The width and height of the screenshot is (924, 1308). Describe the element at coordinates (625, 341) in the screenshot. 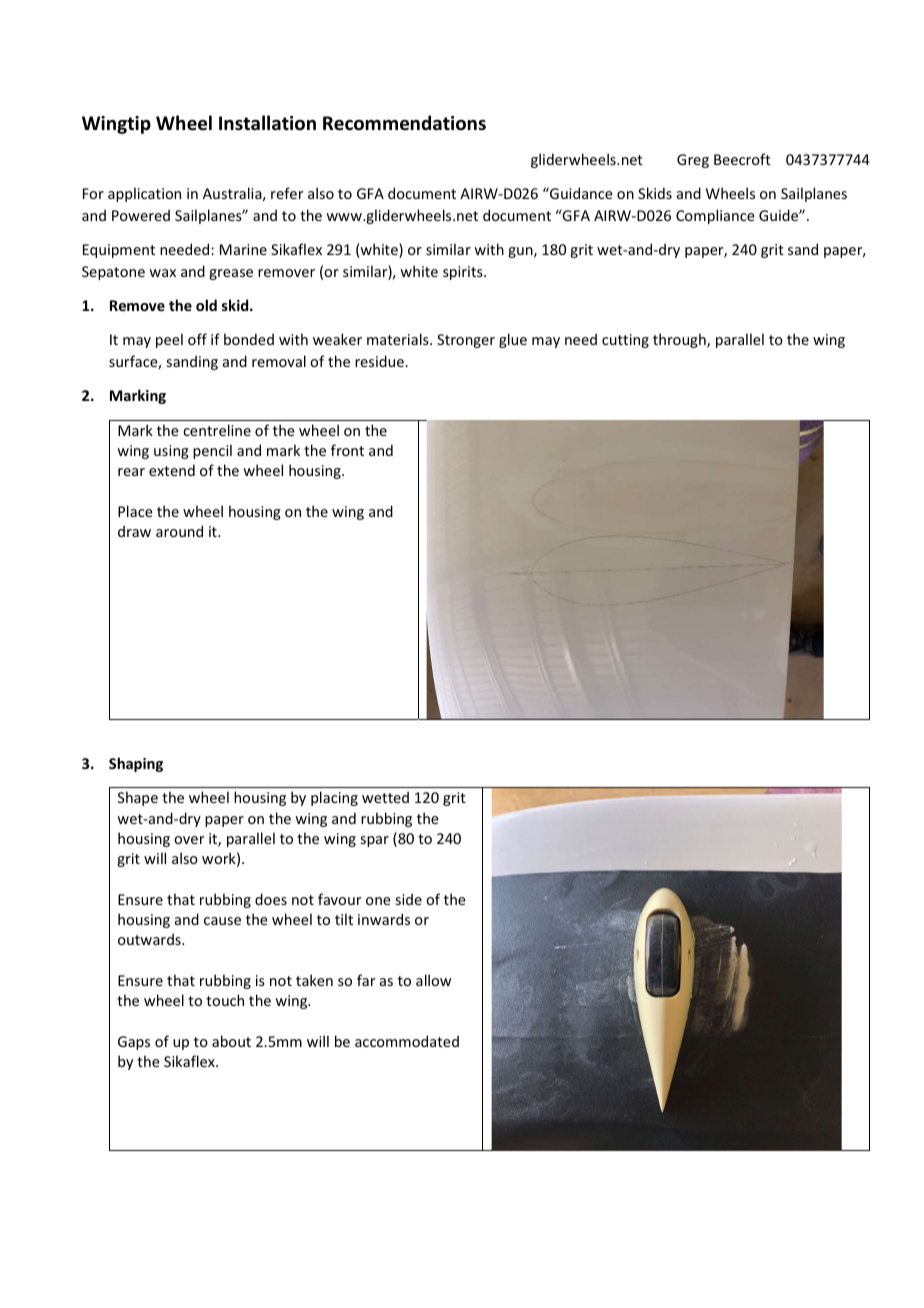

I see `cutting` at that location.
